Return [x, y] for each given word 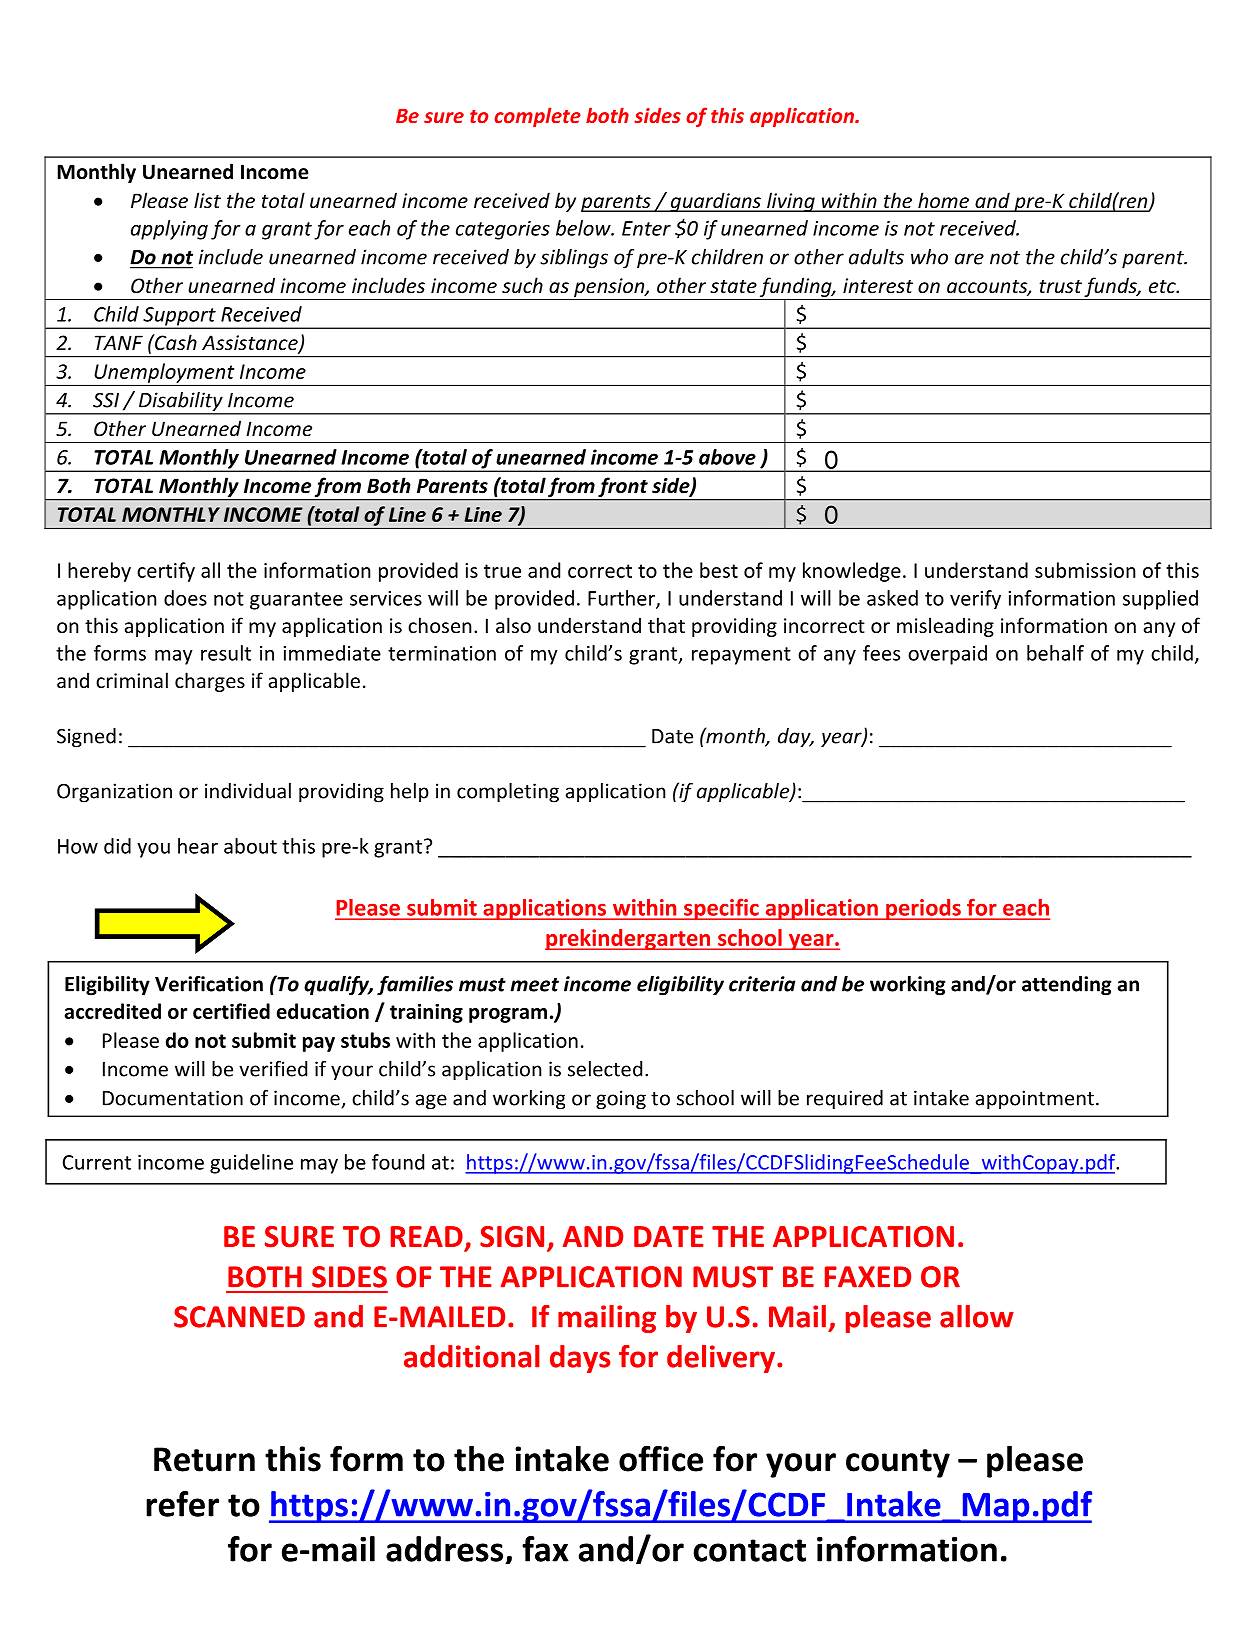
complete [537, 117]
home [943, 201]
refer [182, 1504]
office [661, 1458]
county [898, 1463]
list [207, 200]
